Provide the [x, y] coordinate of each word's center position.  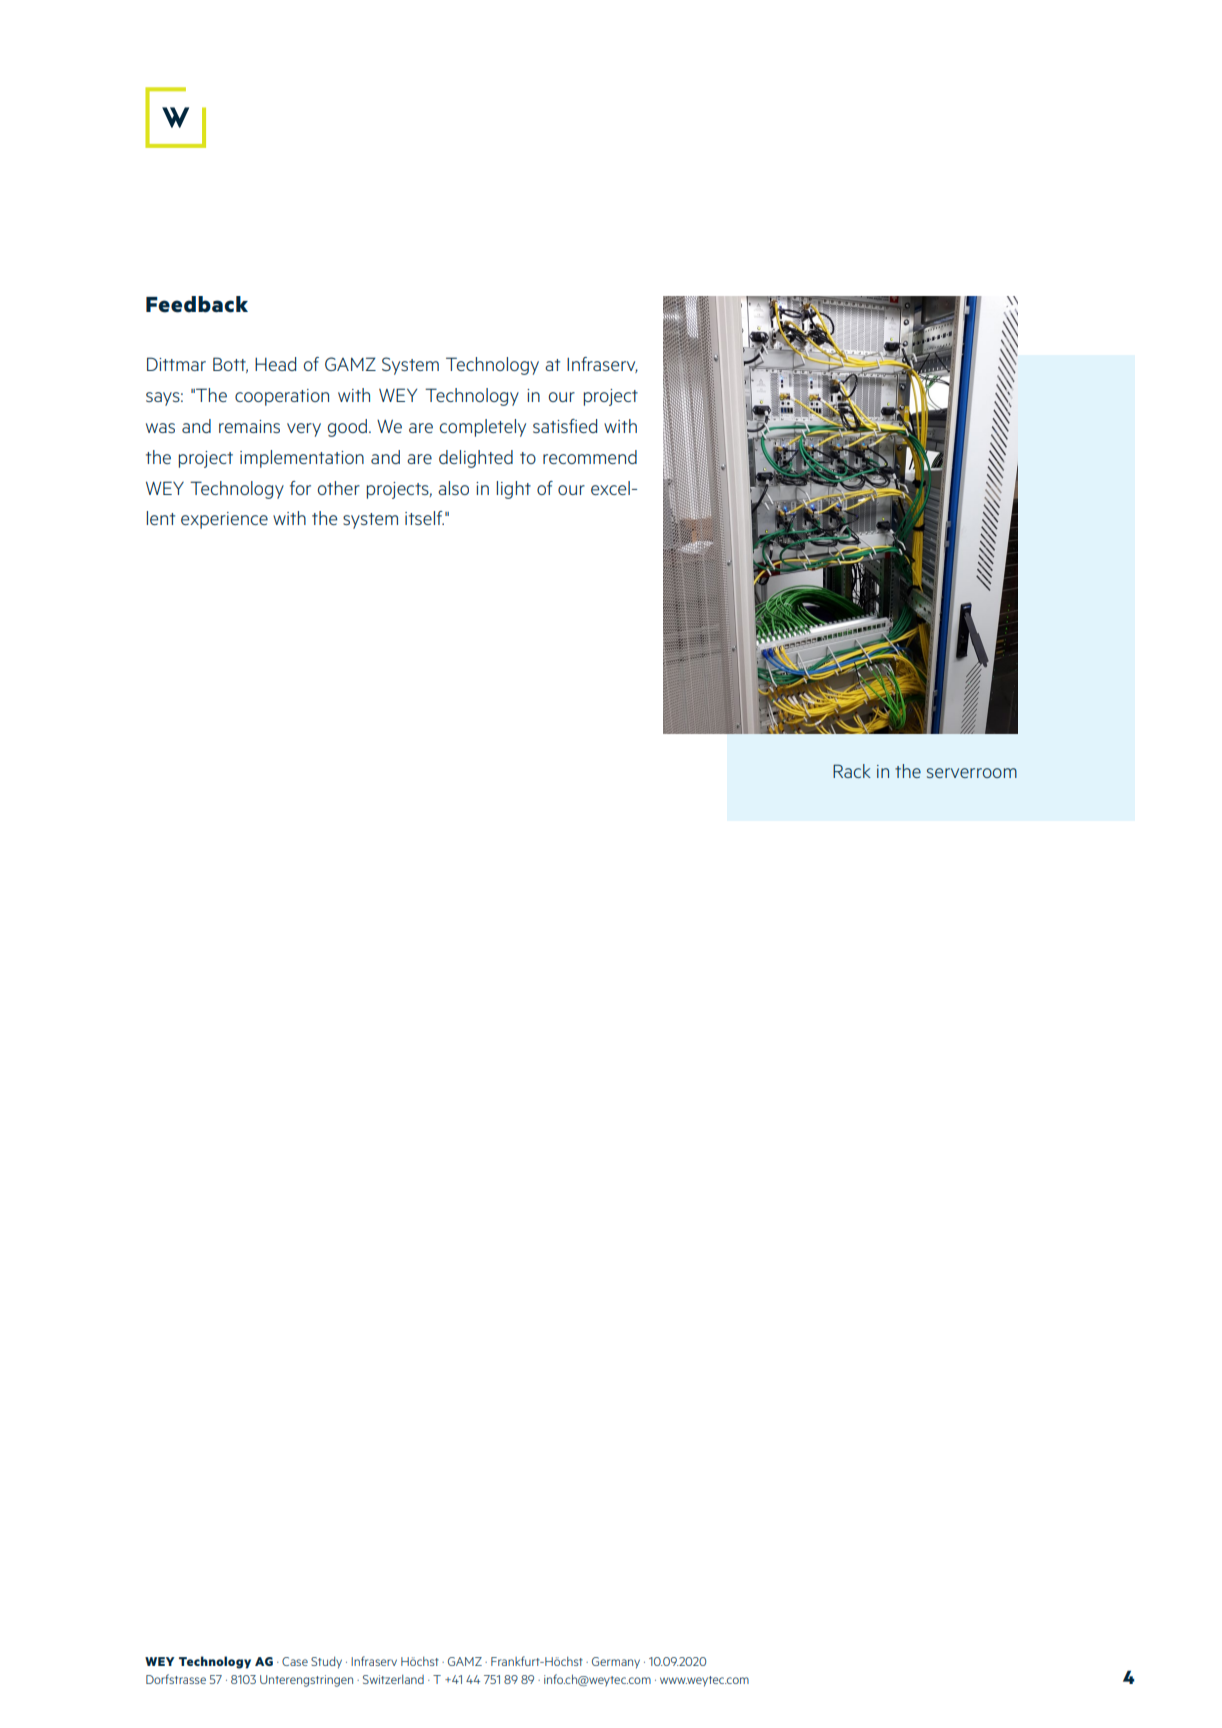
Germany [616, 1663]
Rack [852, 771]
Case [295, 1661]
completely [483, 428]
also [453, 488]
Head [275, 364]
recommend [590, 457]
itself [424, 518]
